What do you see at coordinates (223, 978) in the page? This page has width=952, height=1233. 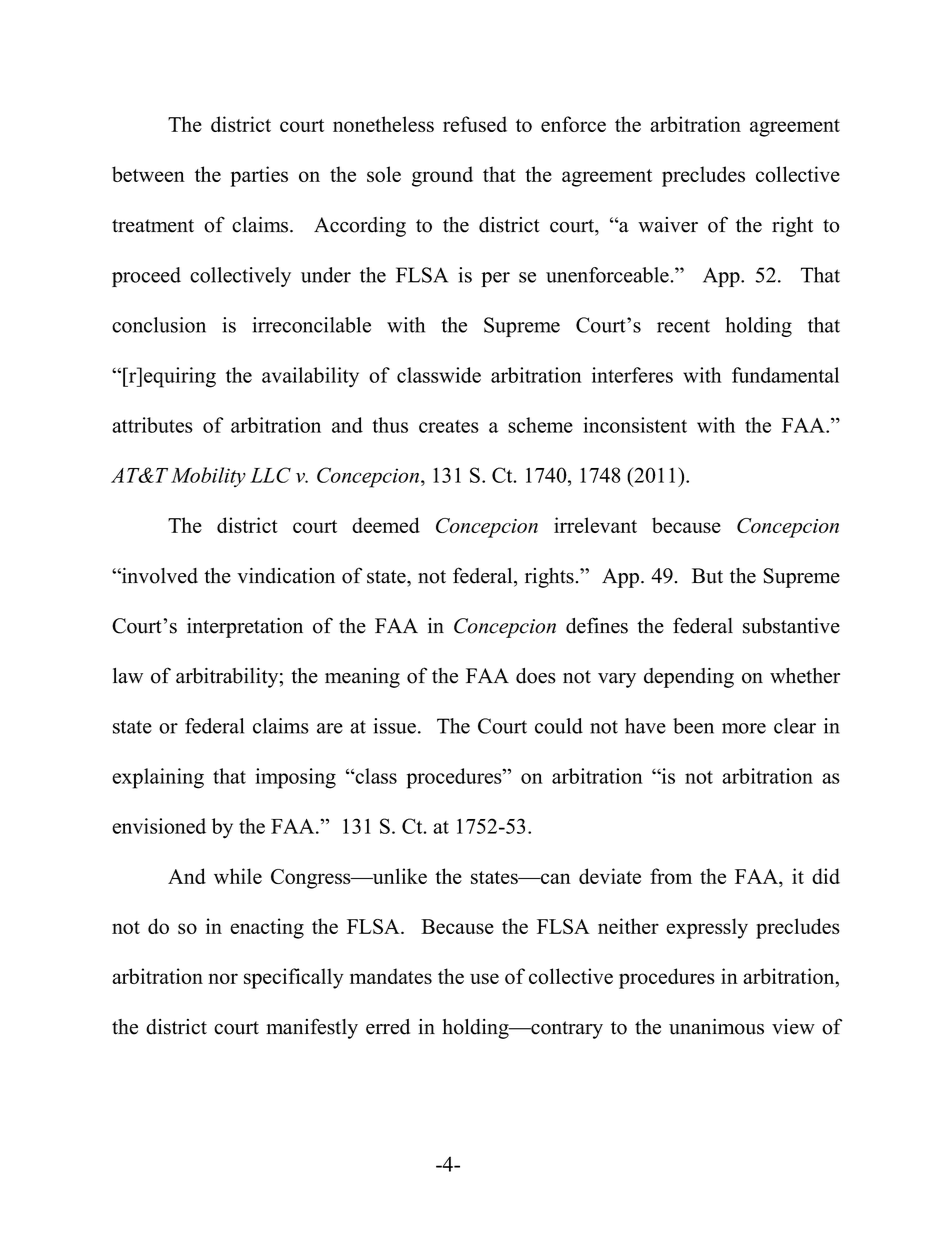 I see `nor` at bounding box center [223, 978].
